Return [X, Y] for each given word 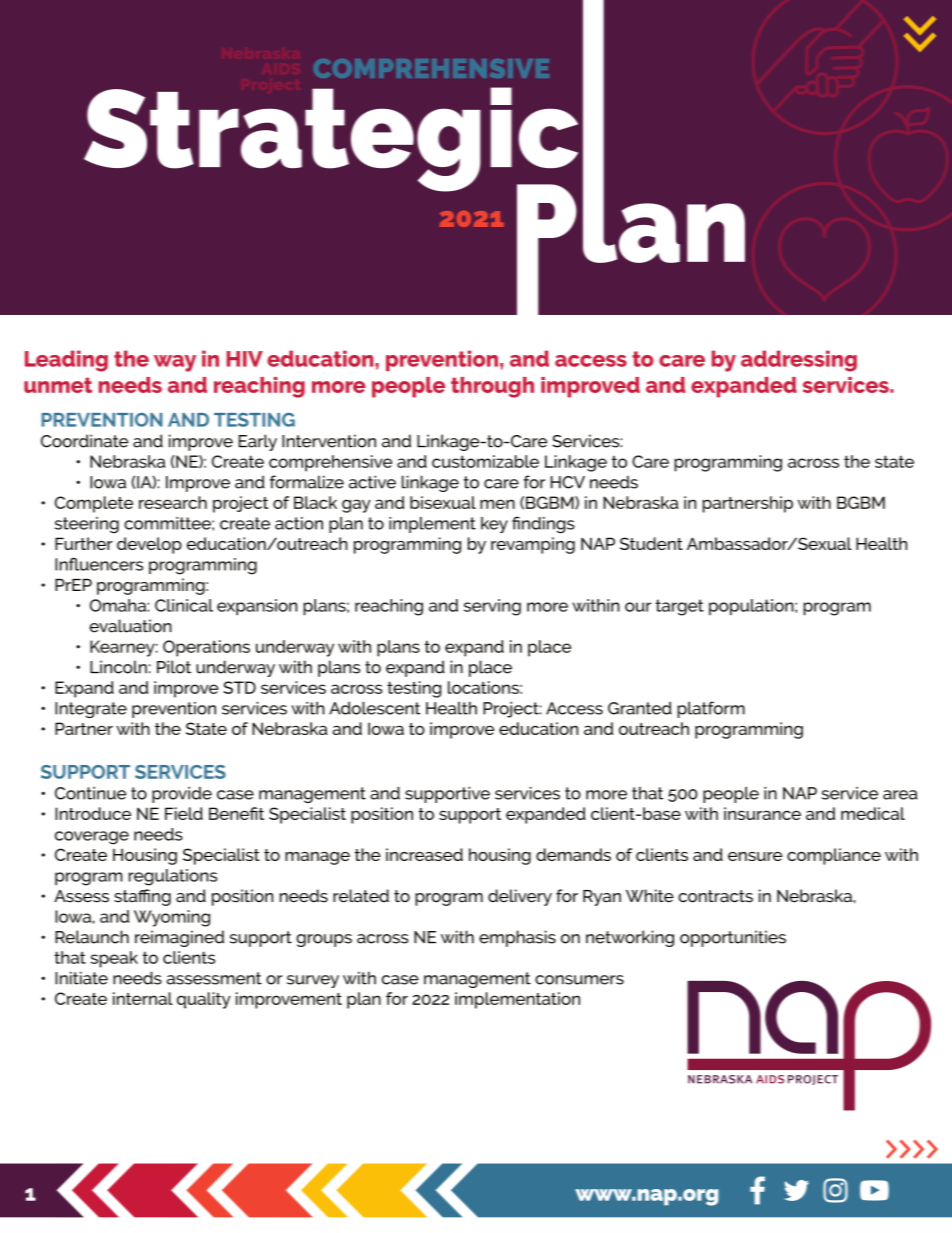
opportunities [733, 938]
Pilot [174, 667]
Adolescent [374, 708]
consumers [579, 980]
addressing [799, 361]
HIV [245, 359]
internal [143, 998]
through [492, 387]
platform [711, 709]
